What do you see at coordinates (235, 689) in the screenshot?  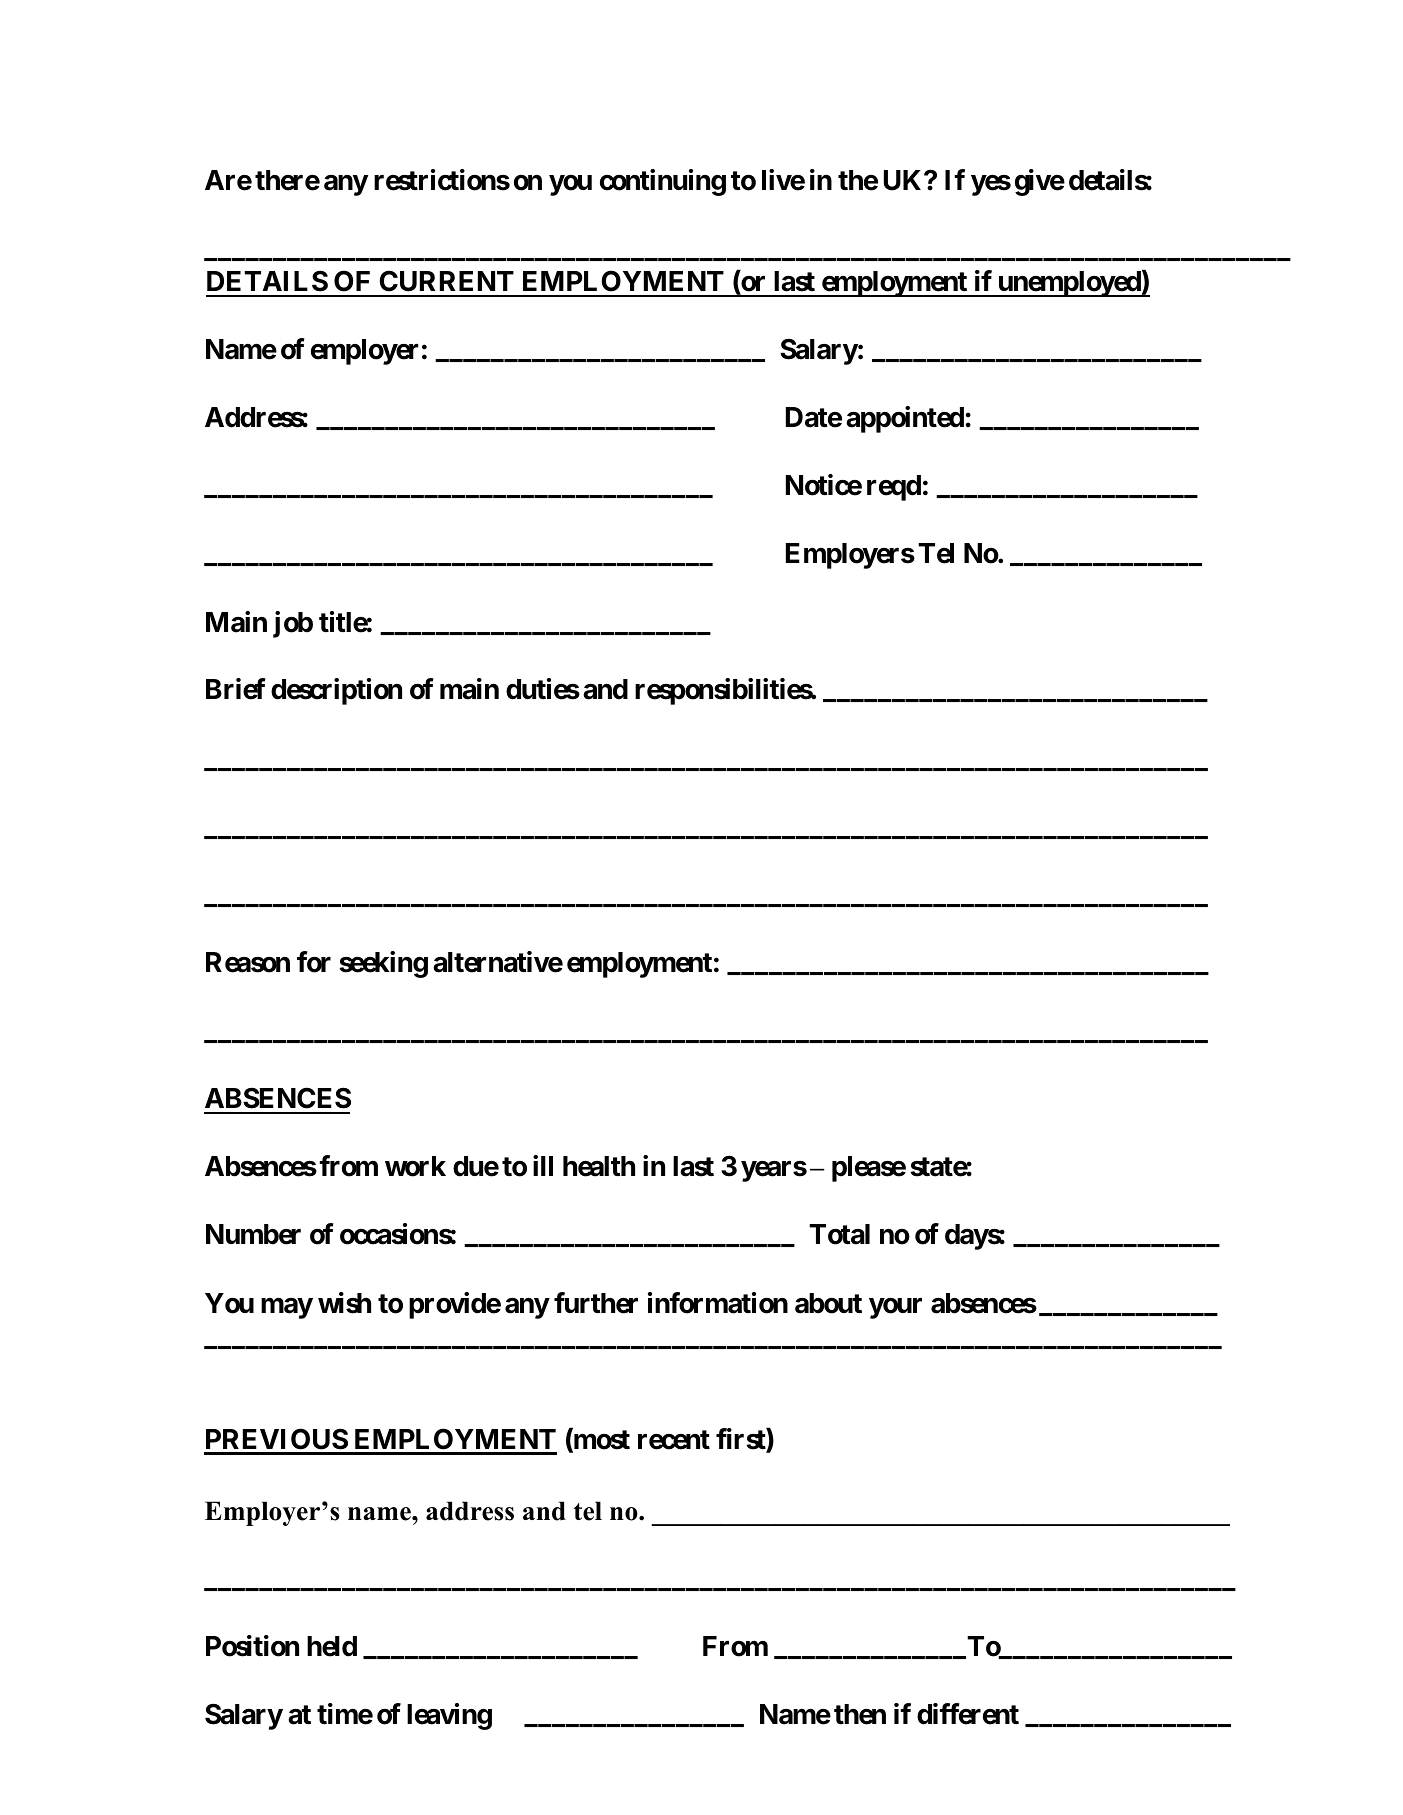 I see `Brief` at bounding box center [235, 689].
